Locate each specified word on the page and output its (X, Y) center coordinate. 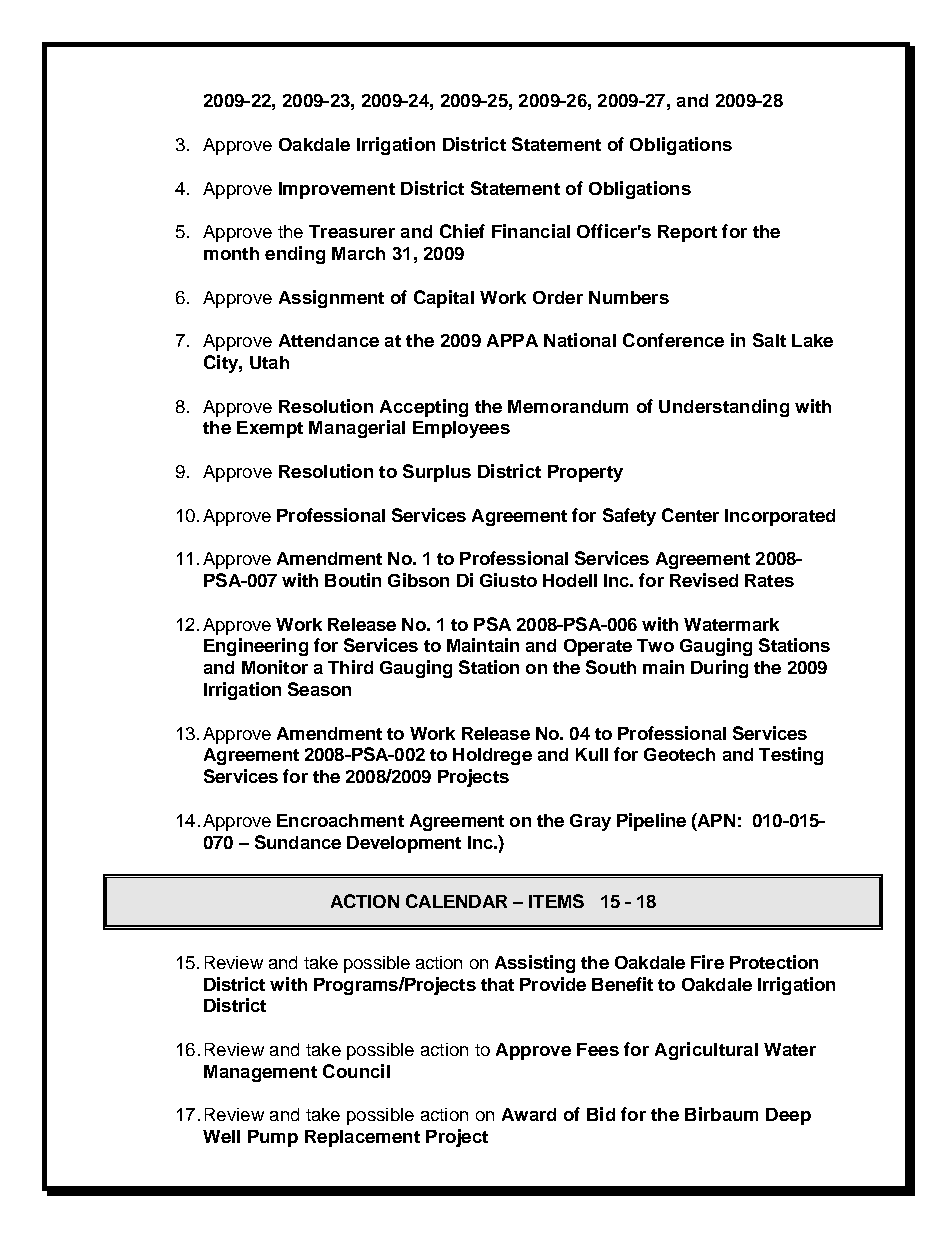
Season (319, 689)
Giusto (508, 580)
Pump (273, 1138)
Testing (791, 756)
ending (295, 255)
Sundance (298, 842)
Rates (769, 580)
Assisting (535, 964)
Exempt (270, 429)
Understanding (724, 408)
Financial (531, 231)
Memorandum (568, 406)
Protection (774, 962)
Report (687, 233)
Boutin (353, 580)
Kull (592, 754)
